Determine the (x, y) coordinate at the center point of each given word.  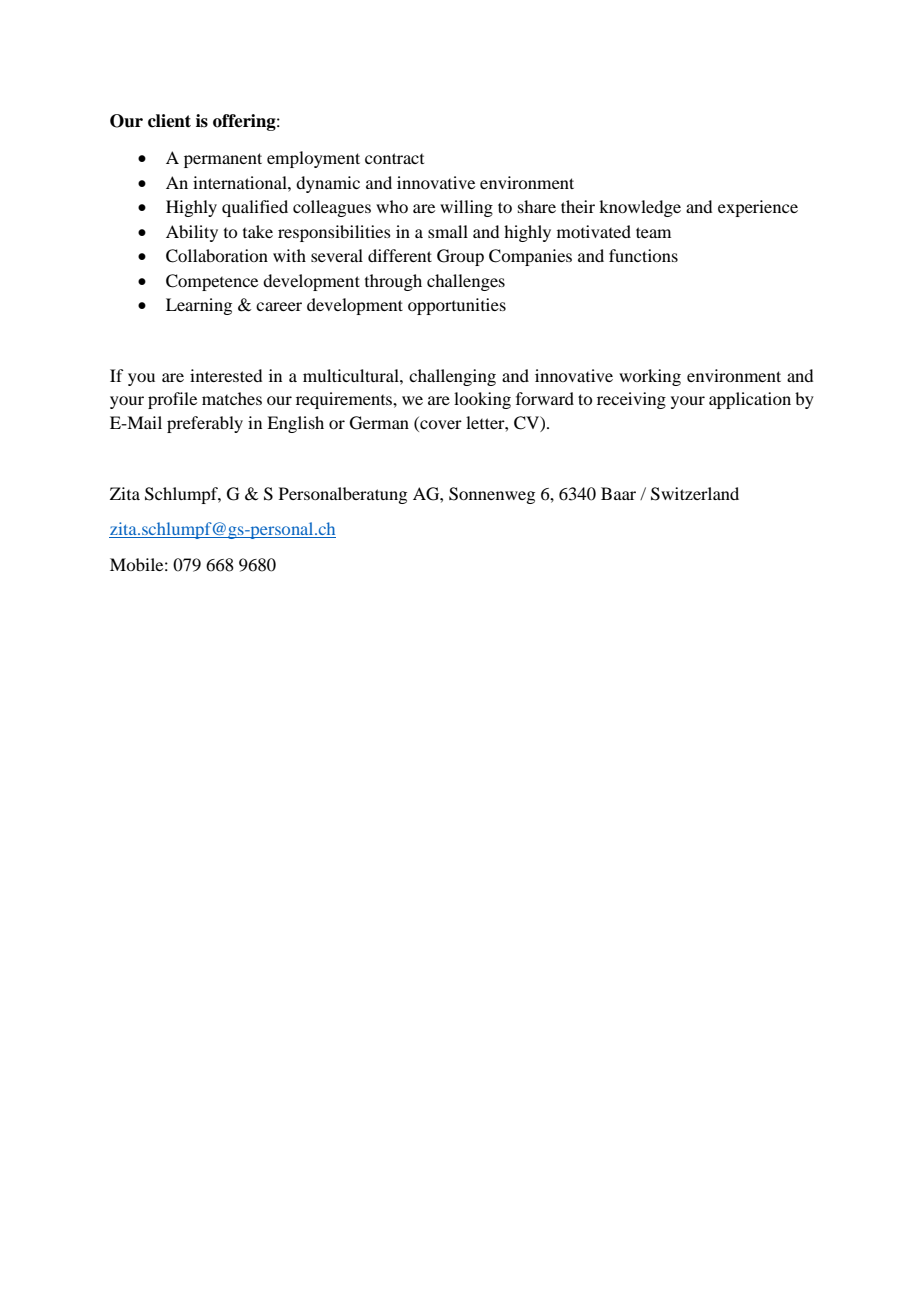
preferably (205, 424)
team (653, 232)
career (279, 306)
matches (232, 398)
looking (482, 400)
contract (394, 158)
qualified (255, 208)
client (169, 121)
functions (643, 255)
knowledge (640, 208)
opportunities (457, 306)
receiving (631, 400)
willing (466, 208)
